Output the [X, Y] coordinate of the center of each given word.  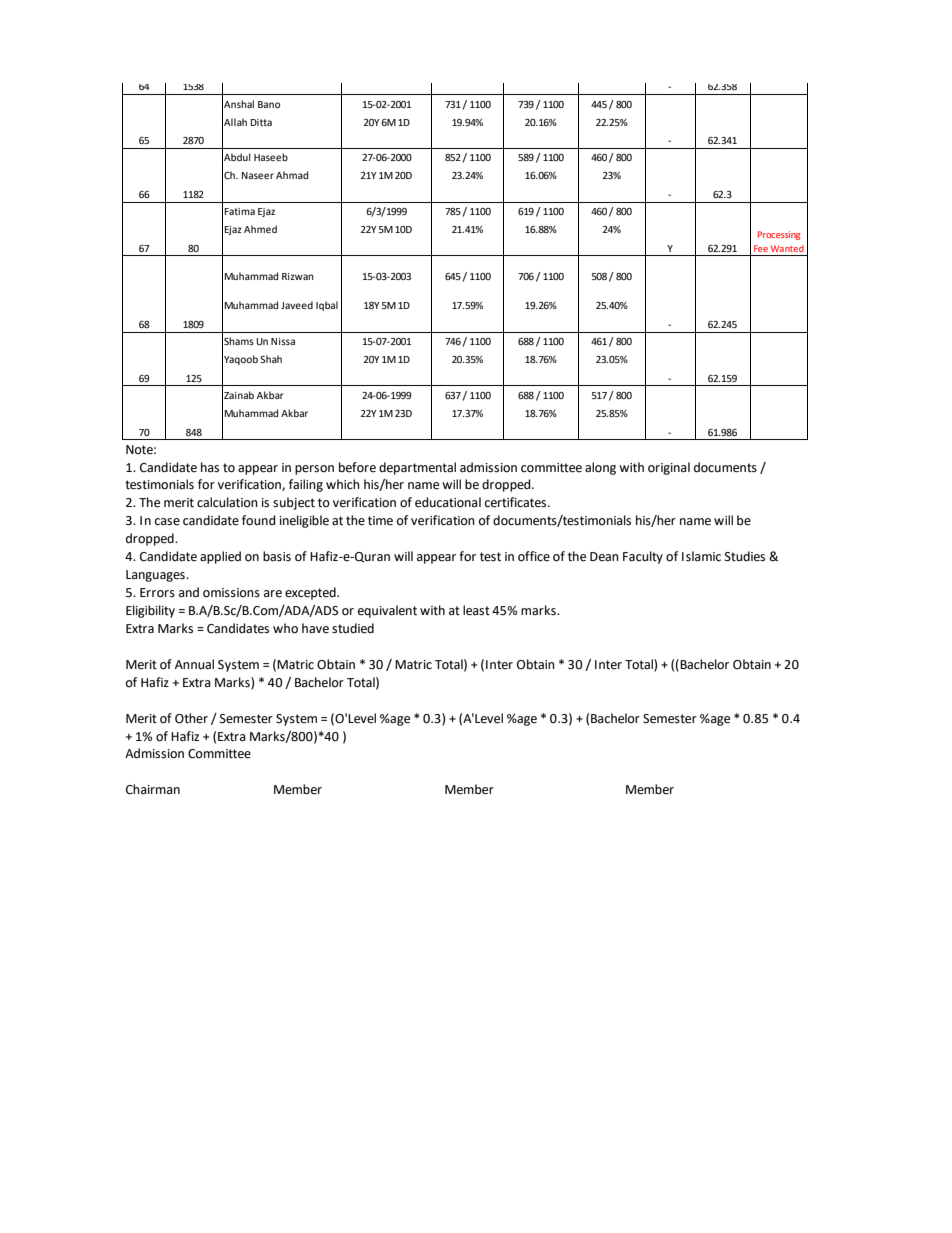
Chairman [153, 789]
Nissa [283, 341]
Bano [269, 104]
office [534, 556]
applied [220, 557]
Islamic [701, 556]
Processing [779, 235]
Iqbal [327, 306]
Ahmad [292, 175]
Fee [761, 248]
